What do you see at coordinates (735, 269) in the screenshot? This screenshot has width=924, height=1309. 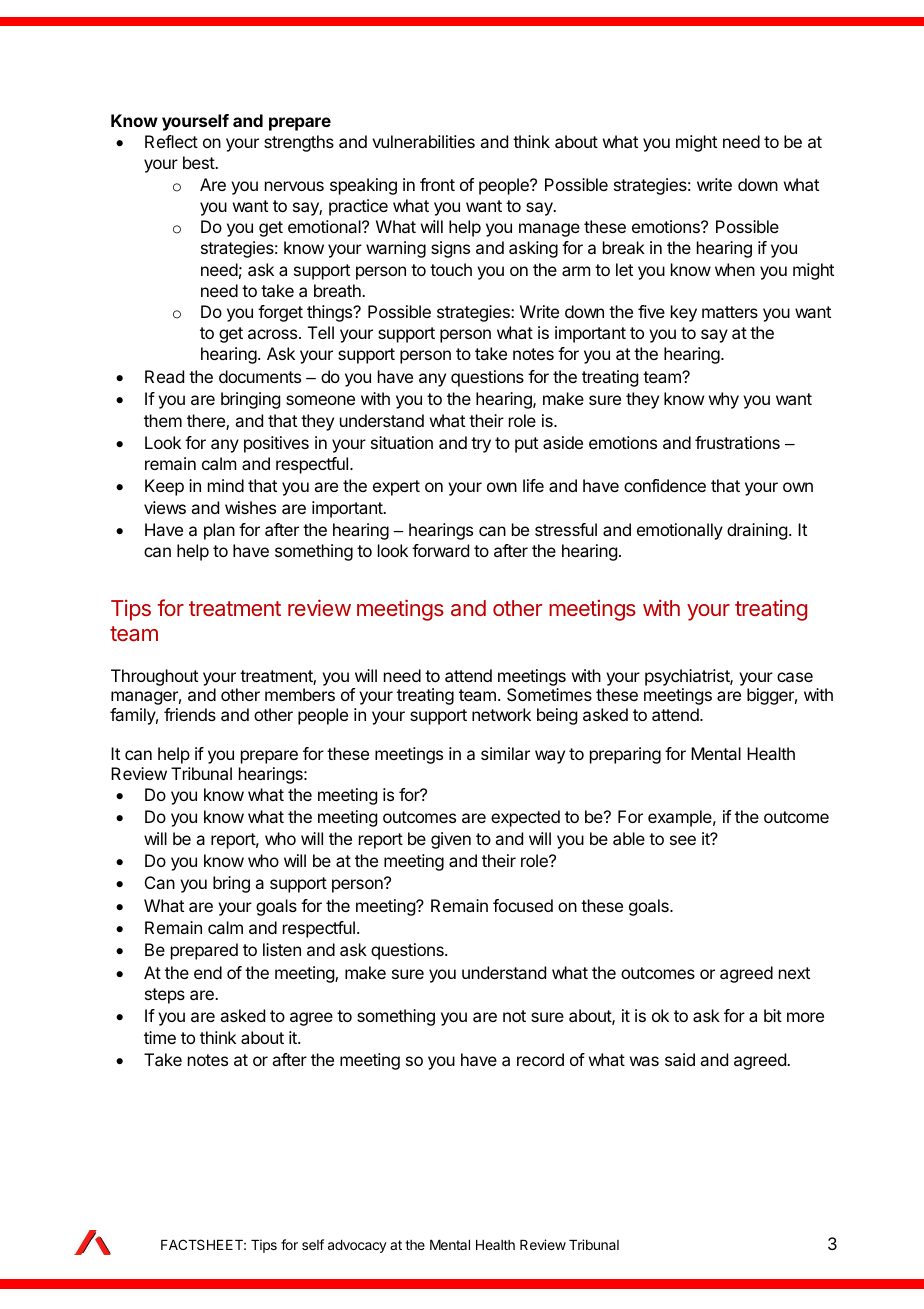 I see `when` at bounding box center [735, 269].
